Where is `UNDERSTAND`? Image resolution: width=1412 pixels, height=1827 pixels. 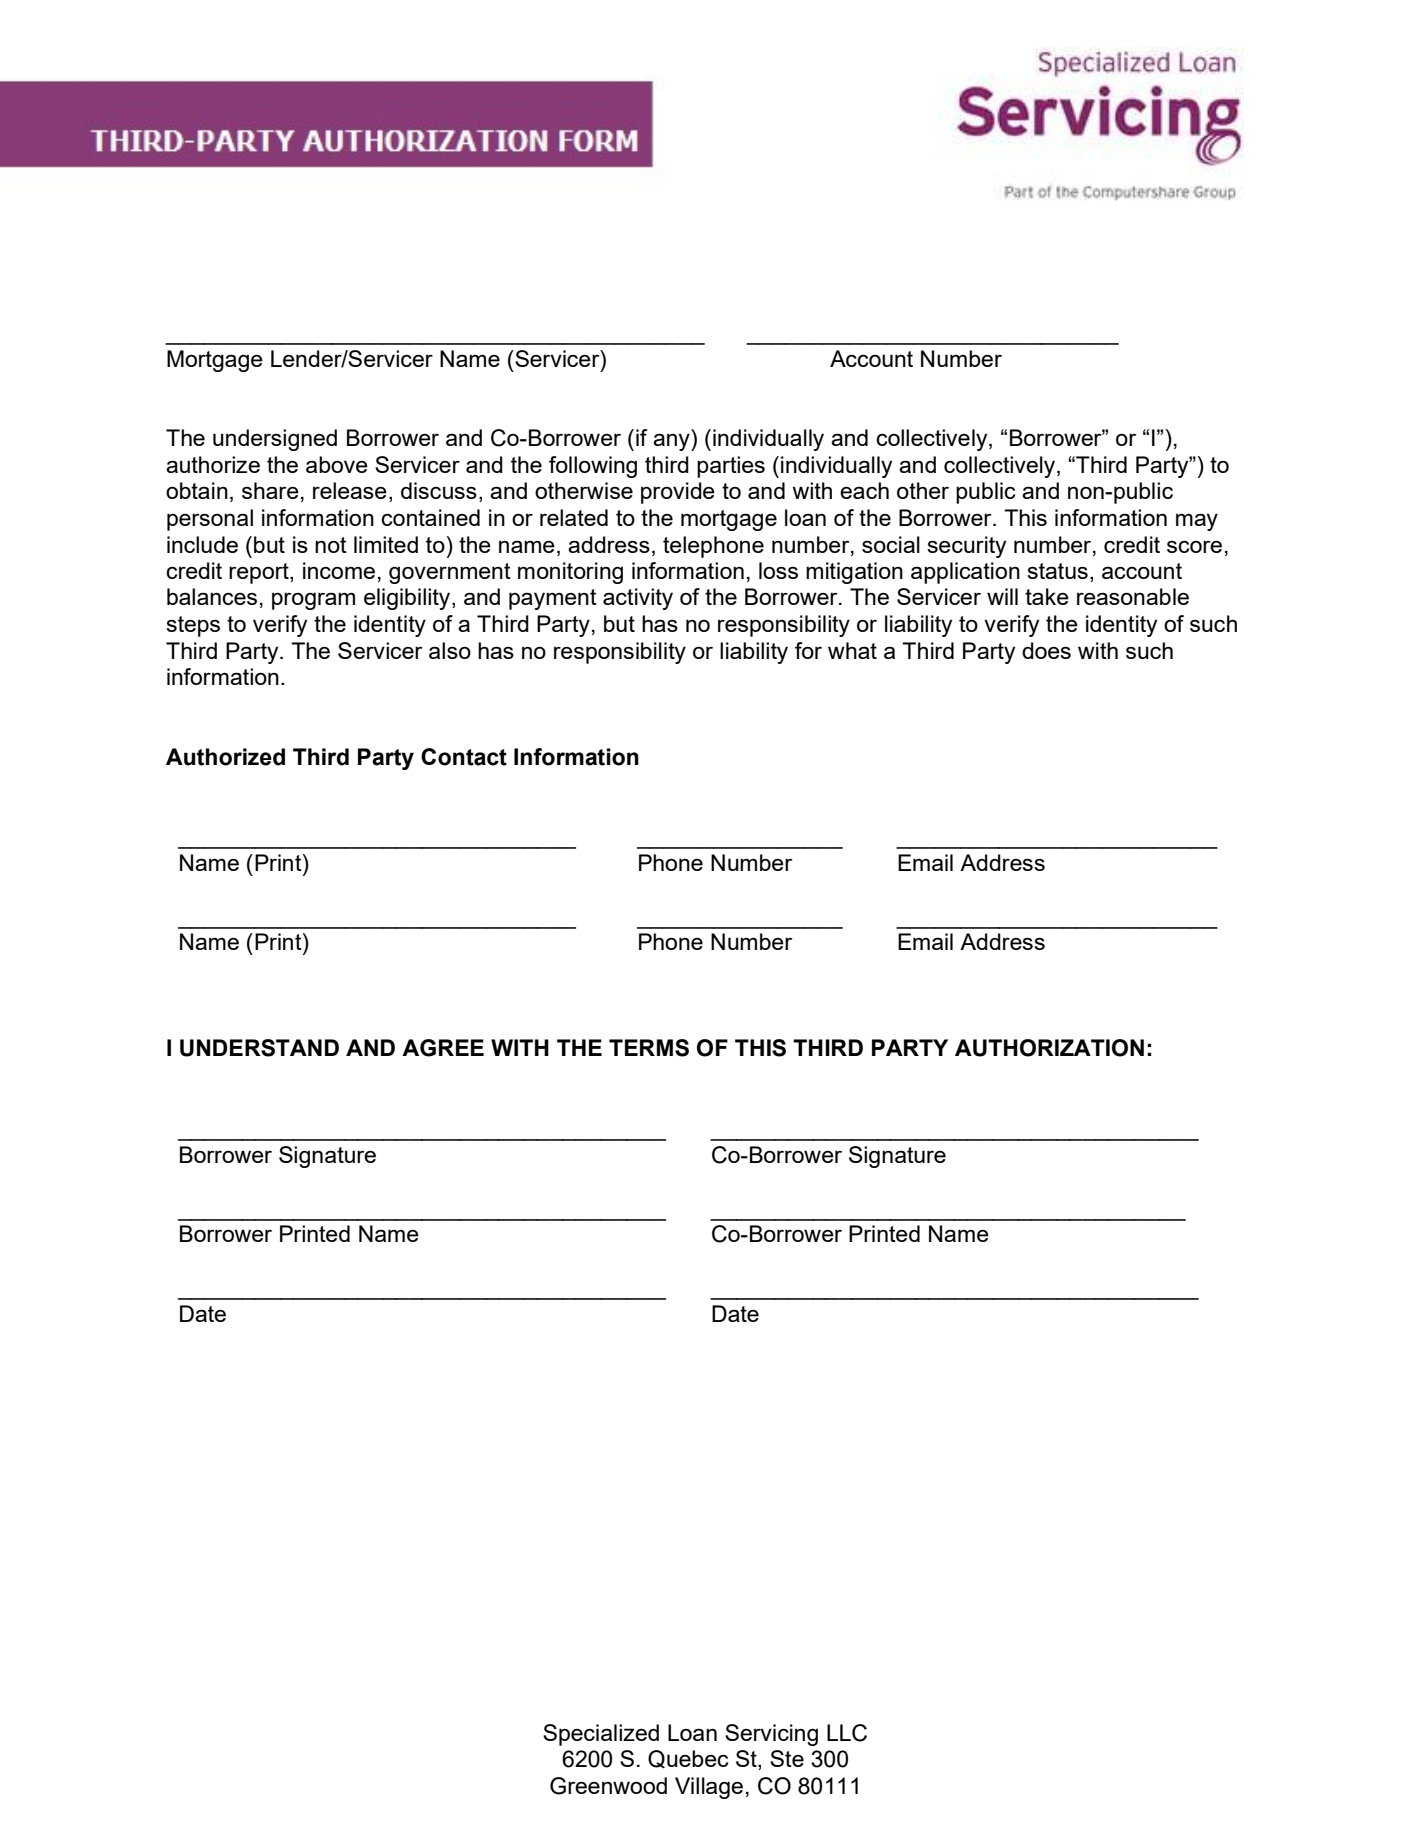 UNDERSTAND is located at coordinates (259, 1048).
